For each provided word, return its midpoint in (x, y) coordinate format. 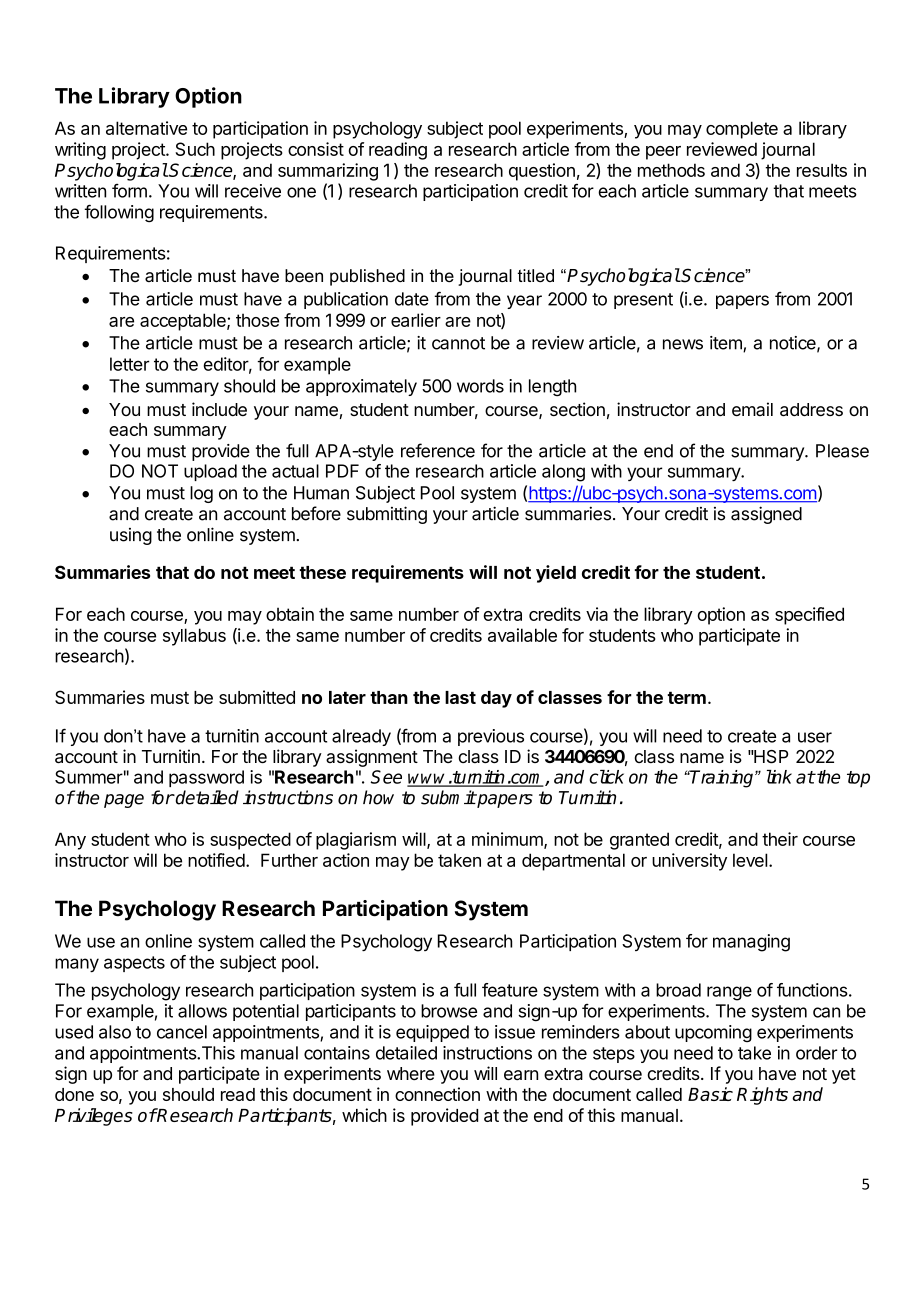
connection (437, 1094)
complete (742, 130)
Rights (762, 1096)
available (522, 635)
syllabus (194, 637)
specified (809, 616)
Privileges (94, 1117)
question (542, 172)
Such (195, 149)
